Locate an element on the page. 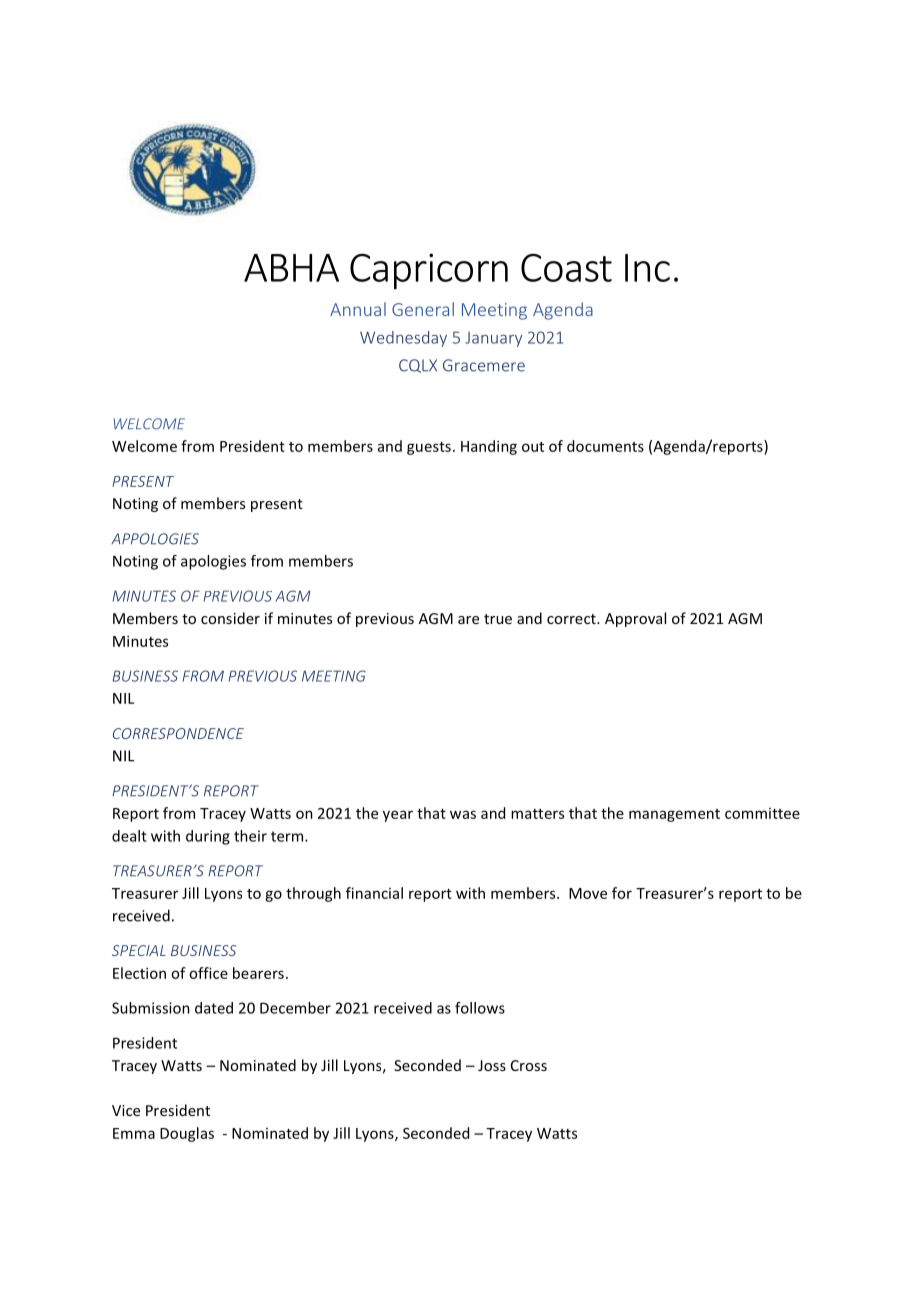 The height and width of the page is (1307, 924). was is located at coordinates (463, 814).
